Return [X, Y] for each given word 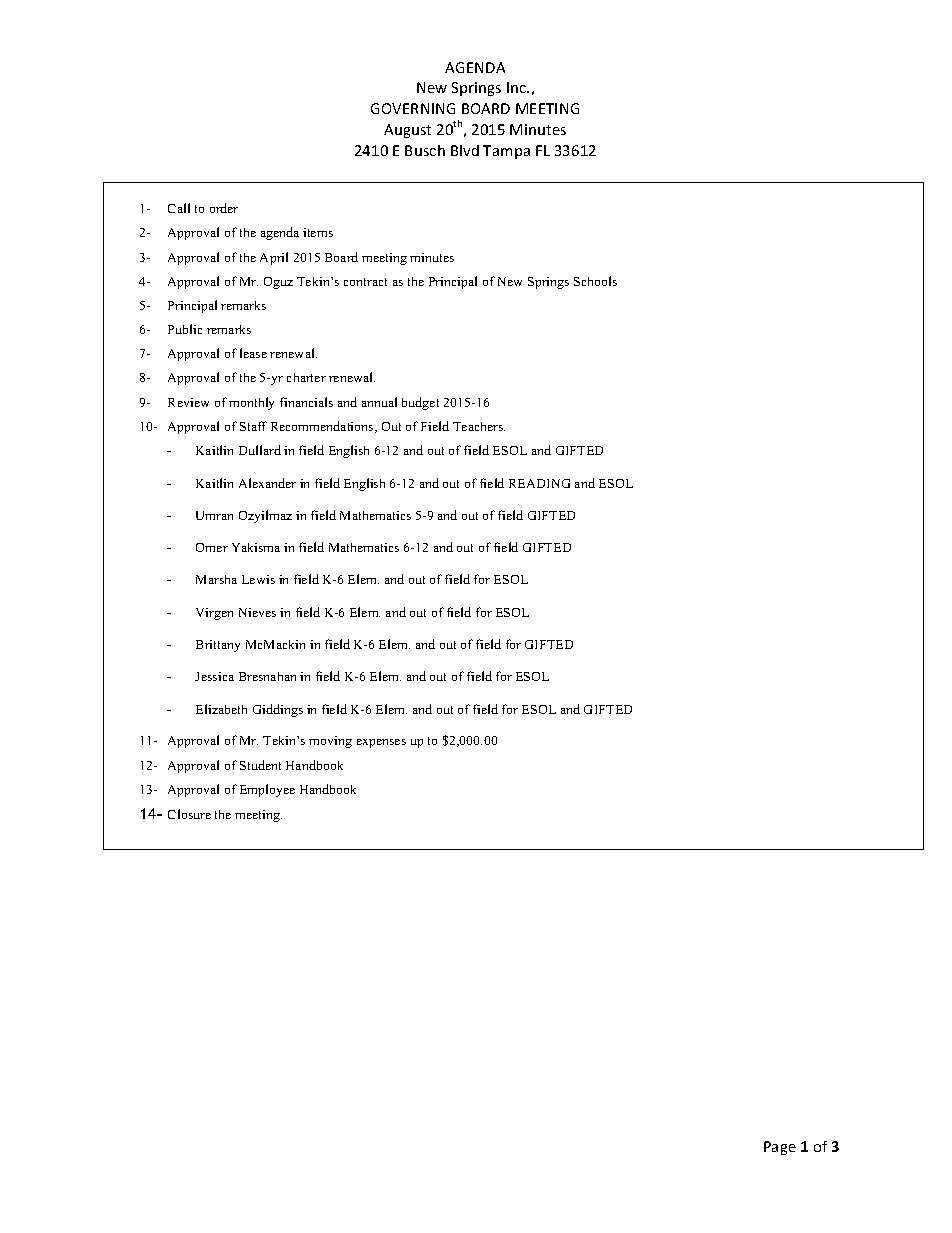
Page [780, 1148]
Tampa [506, 152]
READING [539, 483]
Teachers [479, 426]
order [224, 208]
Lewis [258, 579]
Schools [595, 281]
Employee [267, 790]
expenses [381, 743]
